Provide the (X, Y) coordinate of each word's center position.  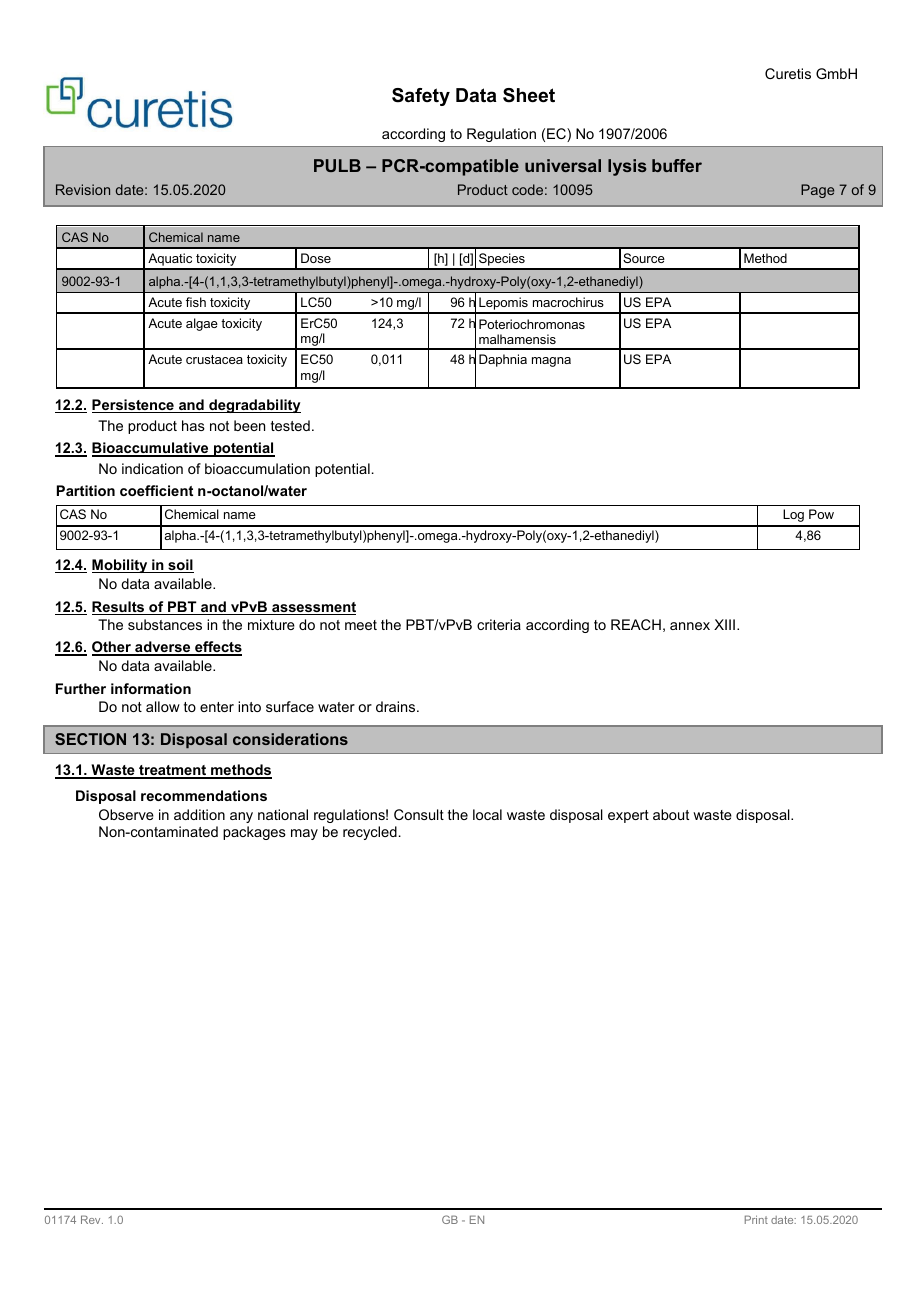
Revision (83, 189)
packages (254, 833)
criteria (499, 624)
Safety (421, 97)
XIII (724, 624)
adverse (163, 648)
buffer (677, 165)
